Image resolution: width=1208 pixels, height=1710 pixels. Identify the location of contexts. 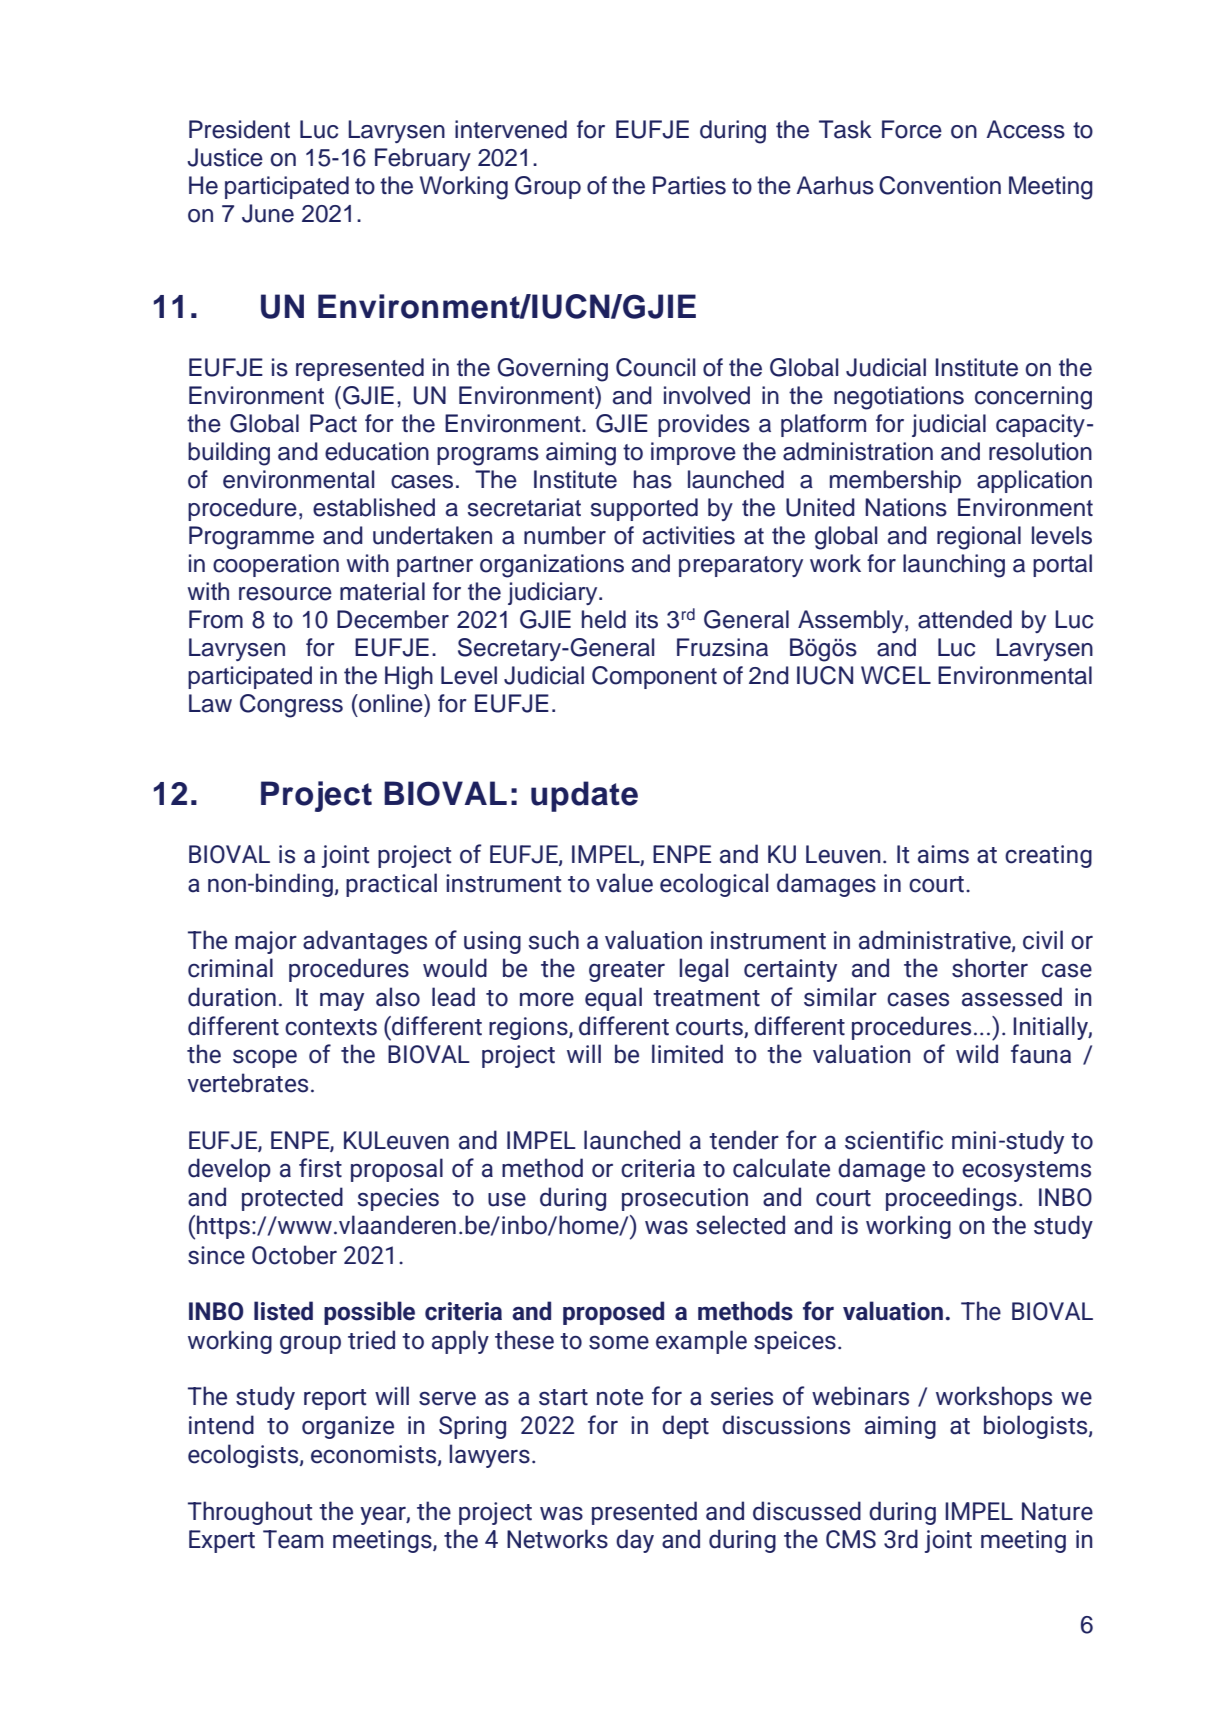
(331, 1027).
